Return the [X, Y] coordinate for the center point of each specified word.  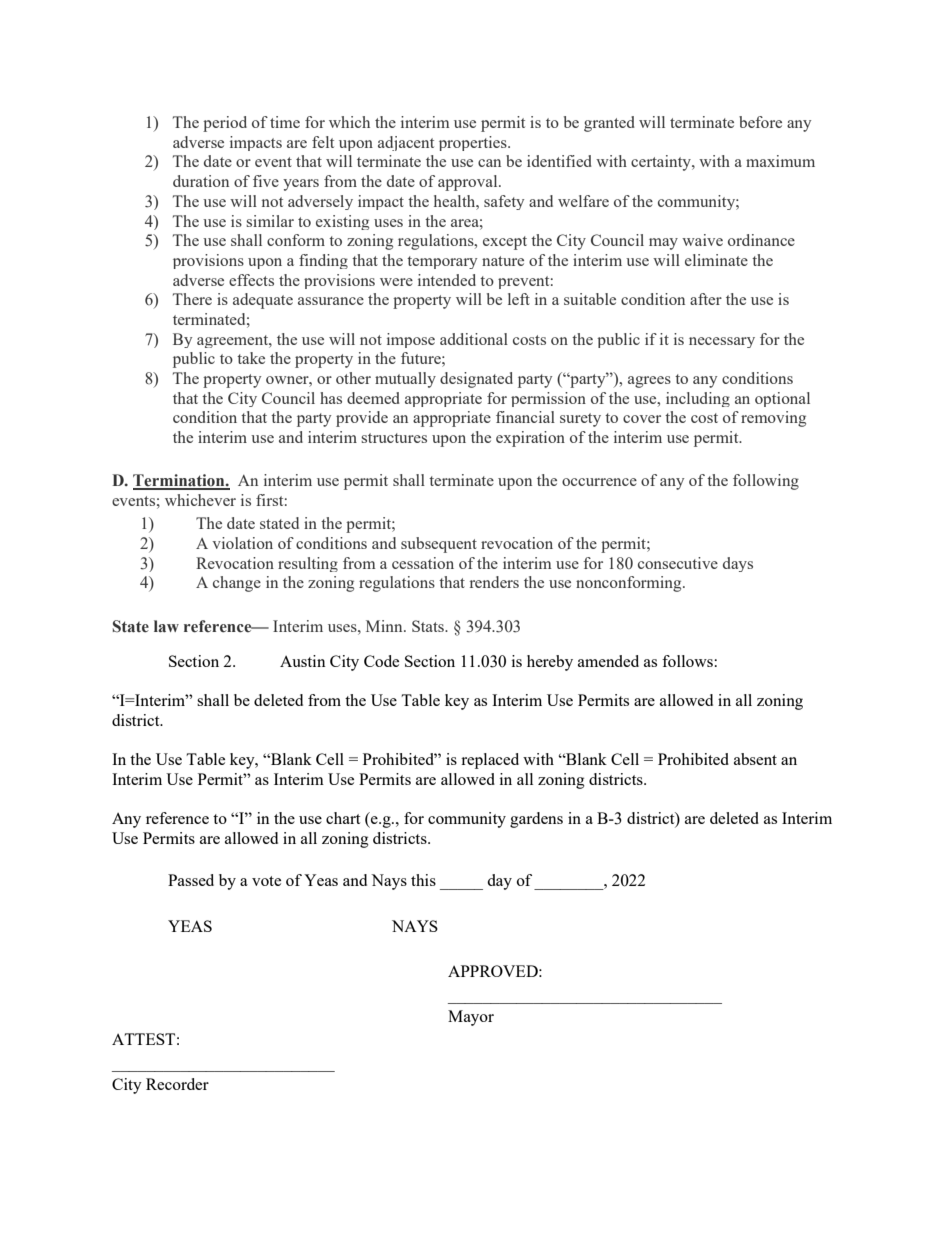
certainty [662, 163]
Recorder [177, 1084]
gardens [536, 820]
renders [494, 582]
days [738, 564]
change [237, 584]
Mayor [471, 1018]
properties [474, 143]
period [225, 124]
